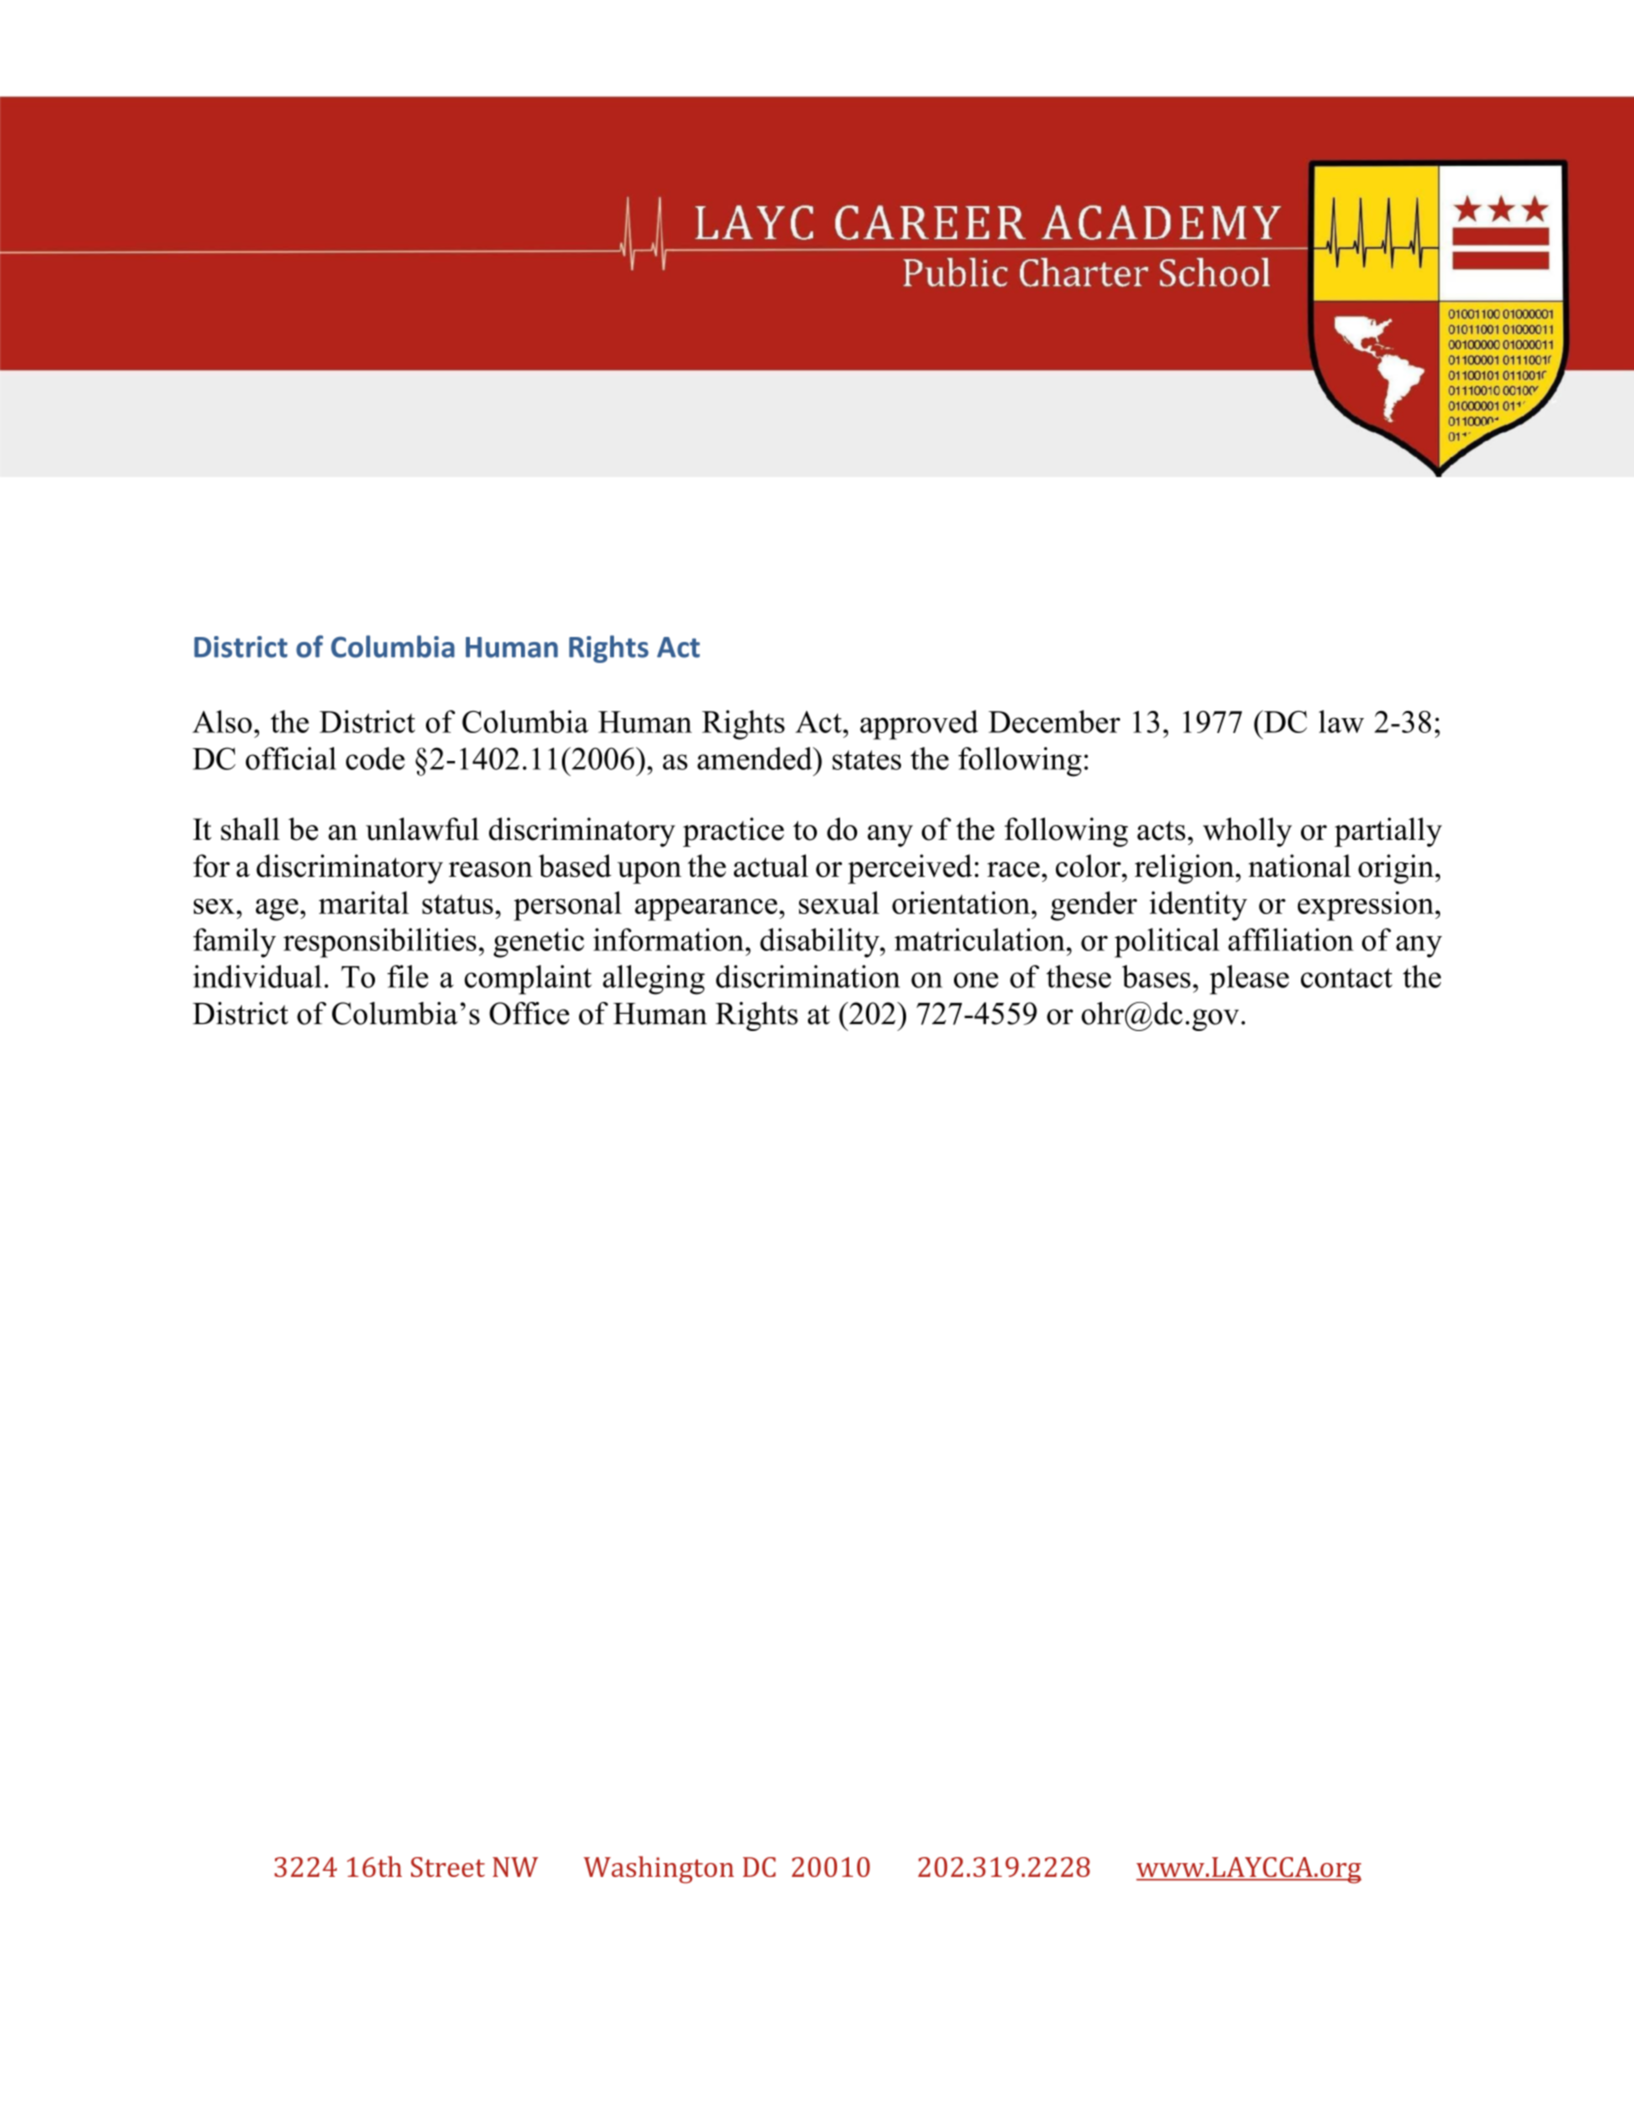 The width and height of the page is (1634, 2115). I want to click on responsibilities, so click(380, 943).
